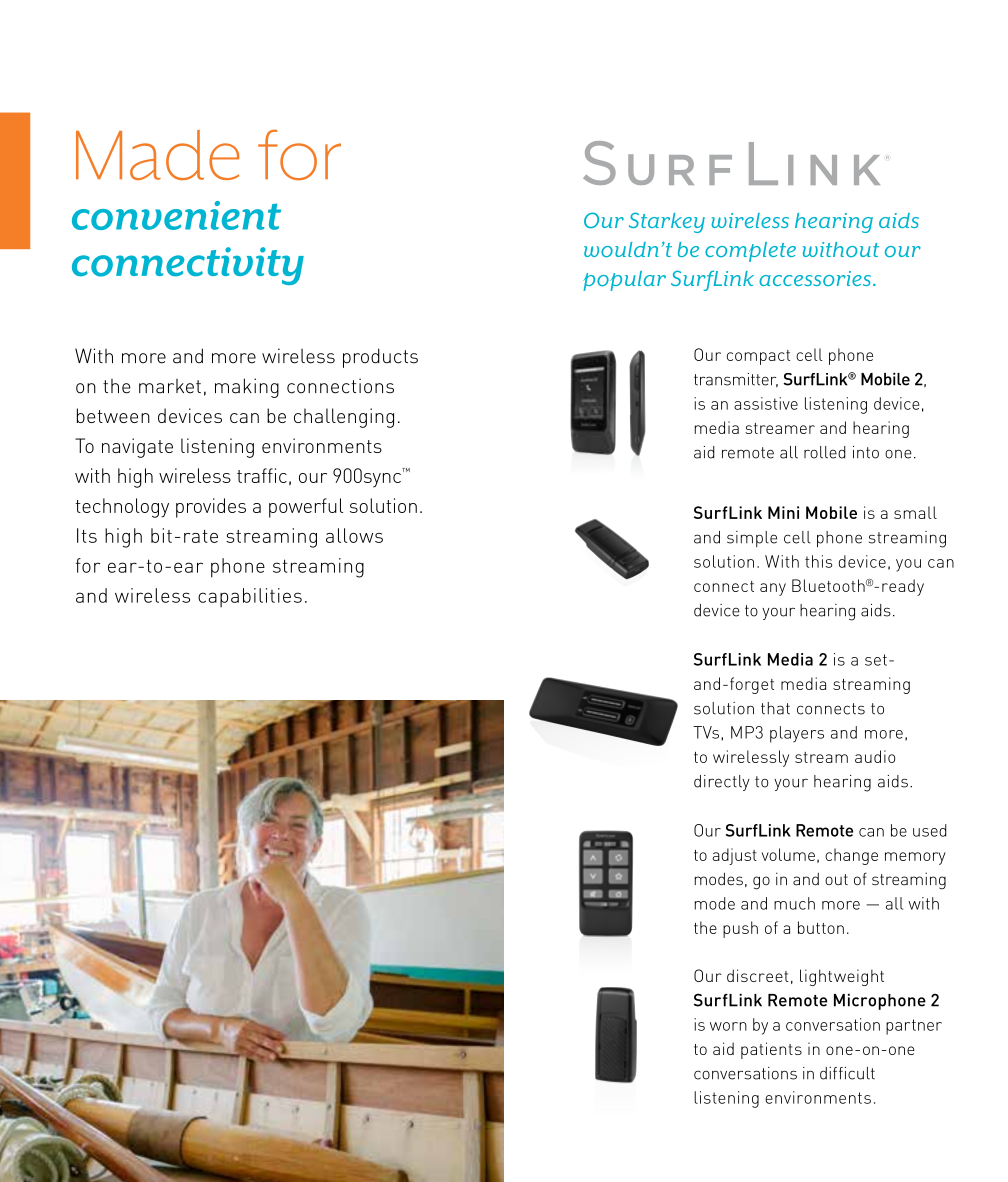 The image size is (1008, 1182). I want to click on difficult, so click(847, 1073).
